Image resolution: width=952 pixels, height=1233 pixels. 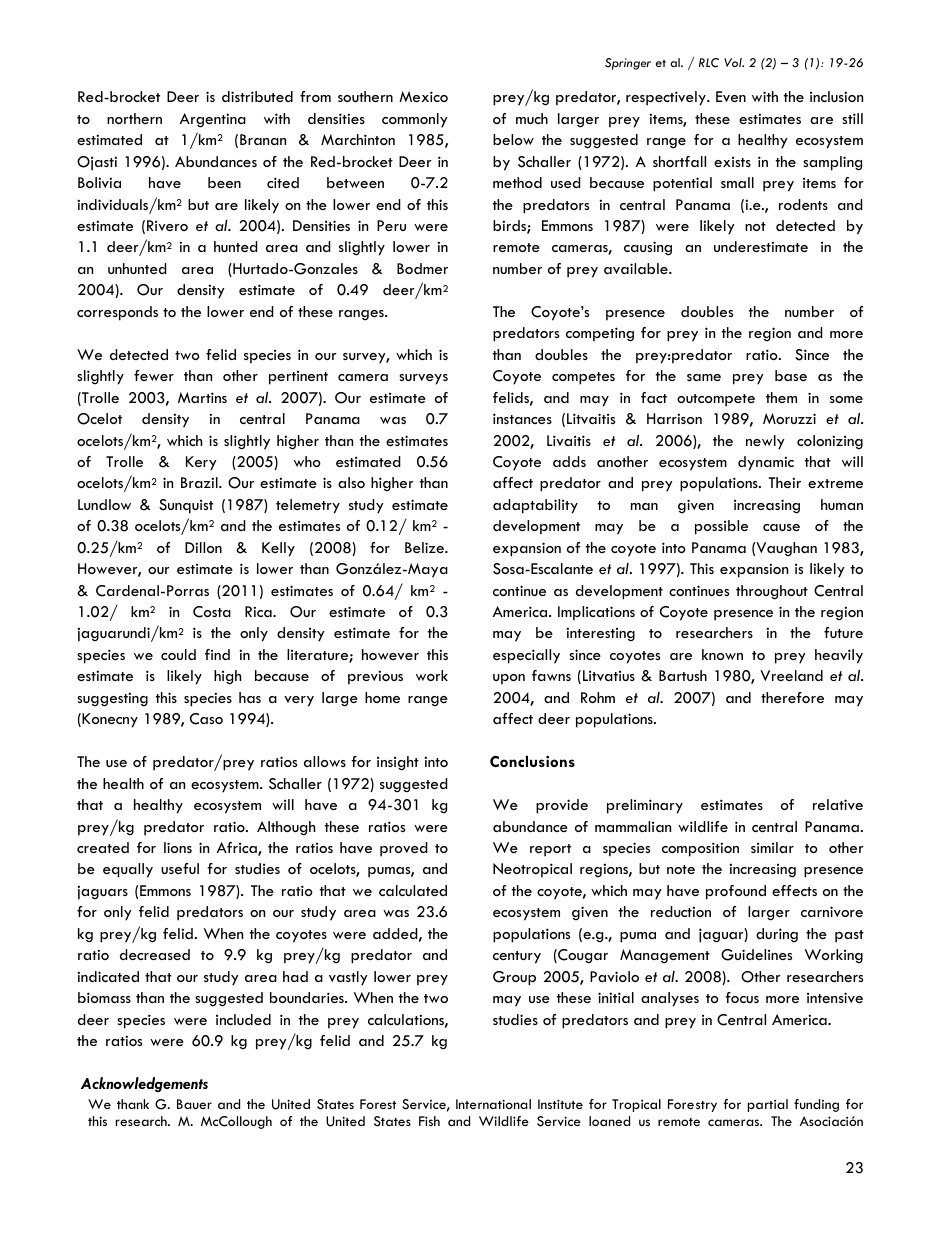 I want to click on throughout, so click(x=772, y=592).
